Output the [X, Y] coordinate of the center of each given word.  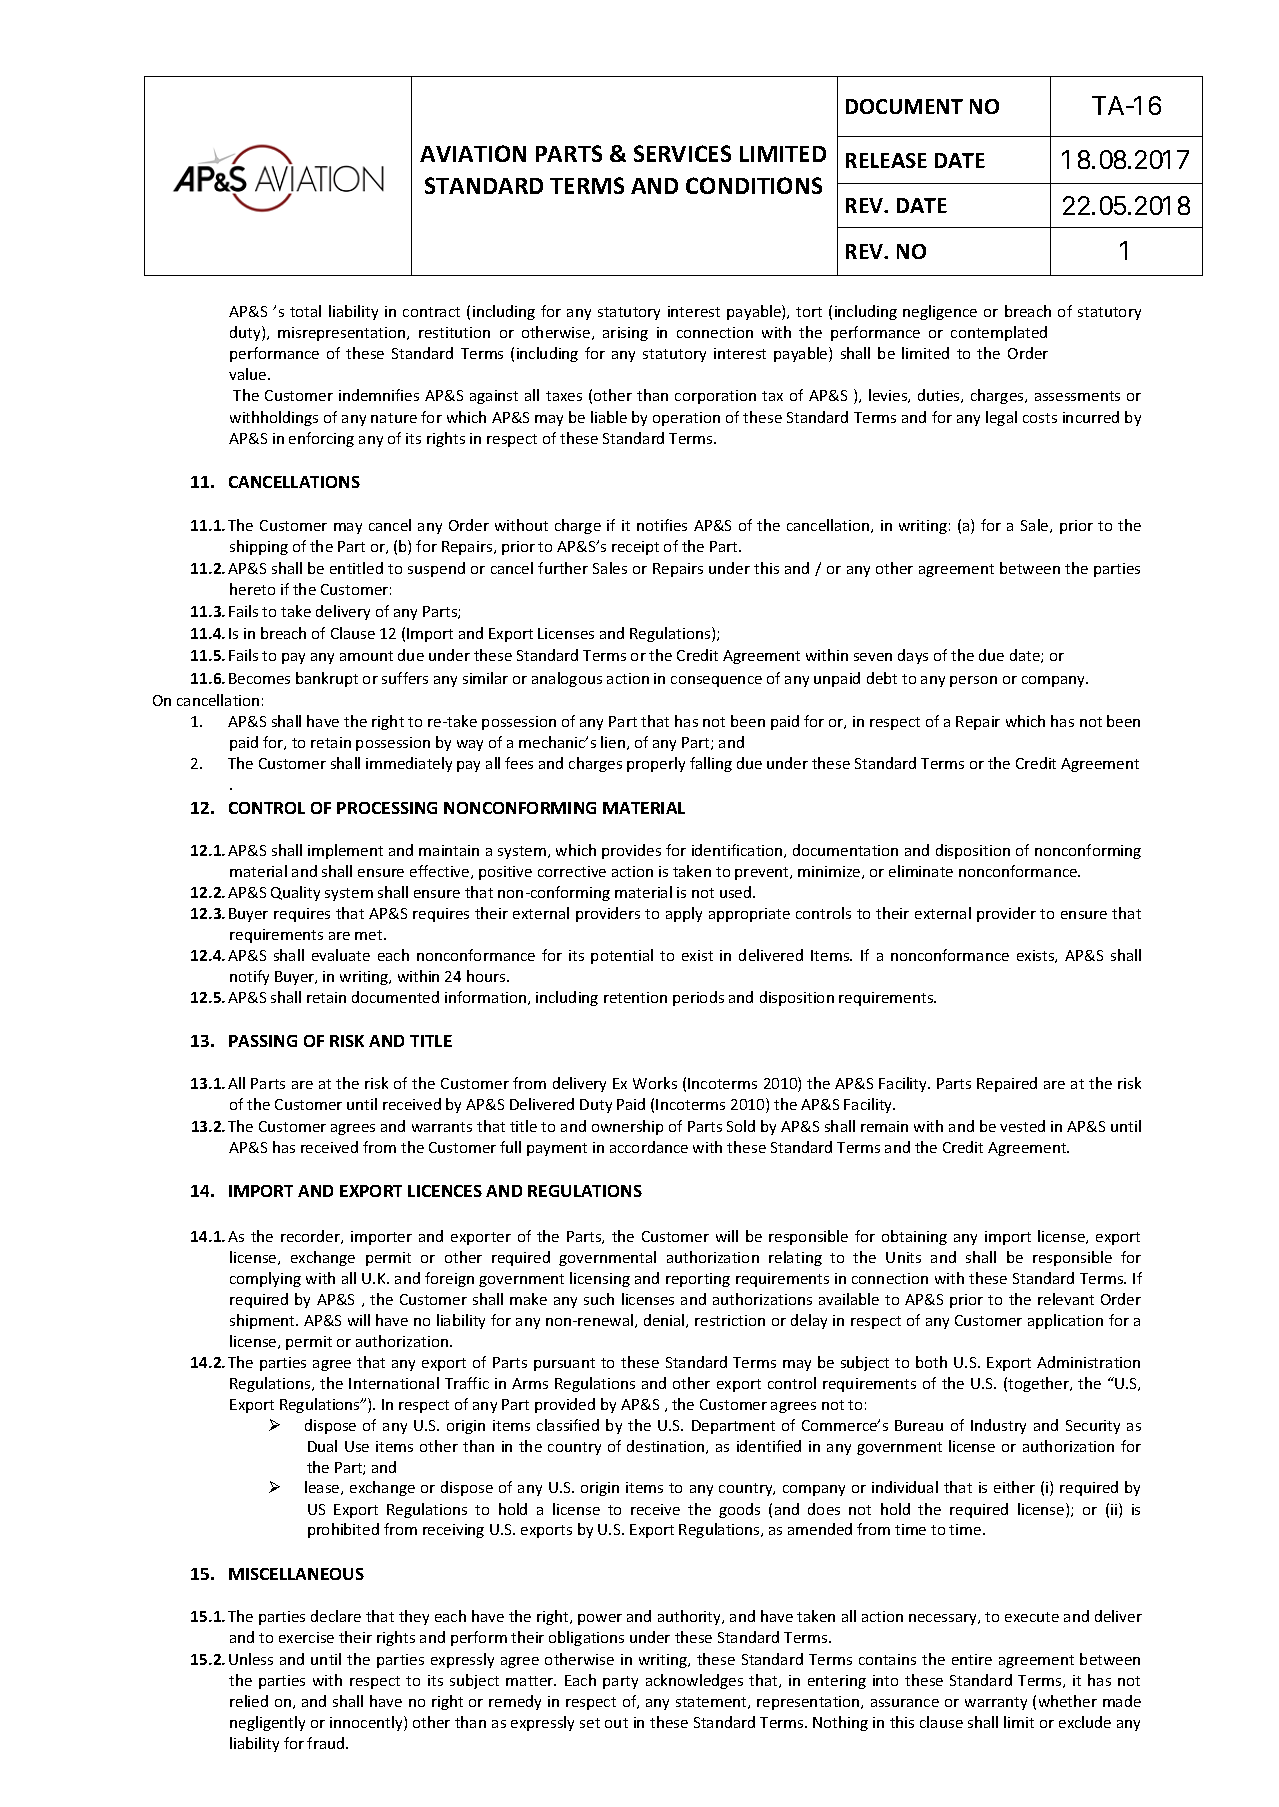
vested [1022, 1126]
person [973, 681]
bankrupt [327, 679]
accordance [649, 1147]
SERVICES [682, 153]
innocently [367, 1723]
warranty [996, 1703]
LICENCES [445, 1191]
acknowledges [694, 1681]
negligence [940, 312]
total [305, 311]
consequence [716, 681]
